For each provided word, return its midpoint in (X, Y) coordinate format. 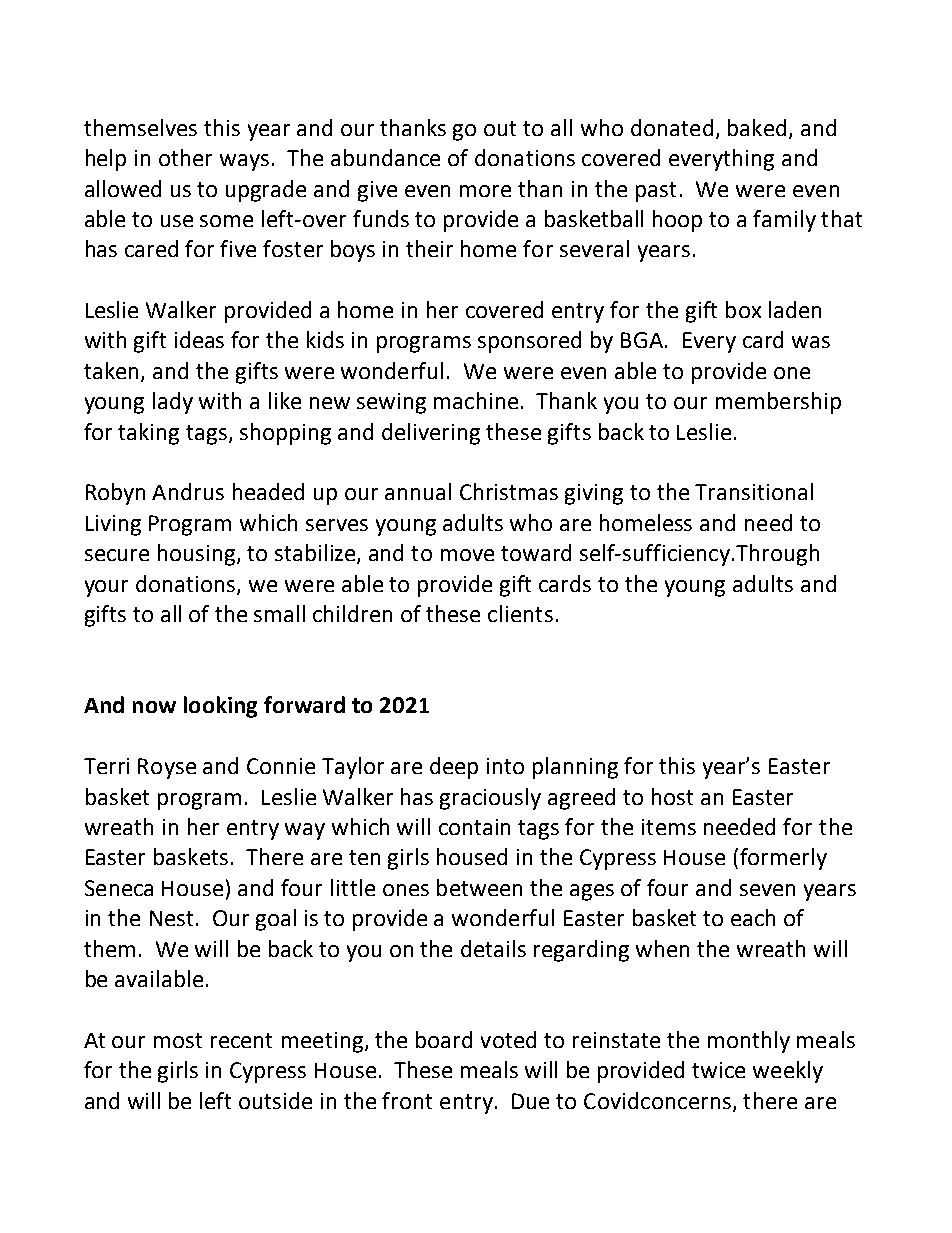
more (485, 191)
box (743, 309)
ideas (199, 339)
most (178, 1040)
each (753, 917)
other (185, 157)
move (467, 555)
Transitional (754, 491)
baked (757, 127)
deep (454, 768)
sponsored (529, 342)
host (672, 796)
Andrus (188, 491)
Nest (171, 918)
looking (220, 707)
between (479, 887)
